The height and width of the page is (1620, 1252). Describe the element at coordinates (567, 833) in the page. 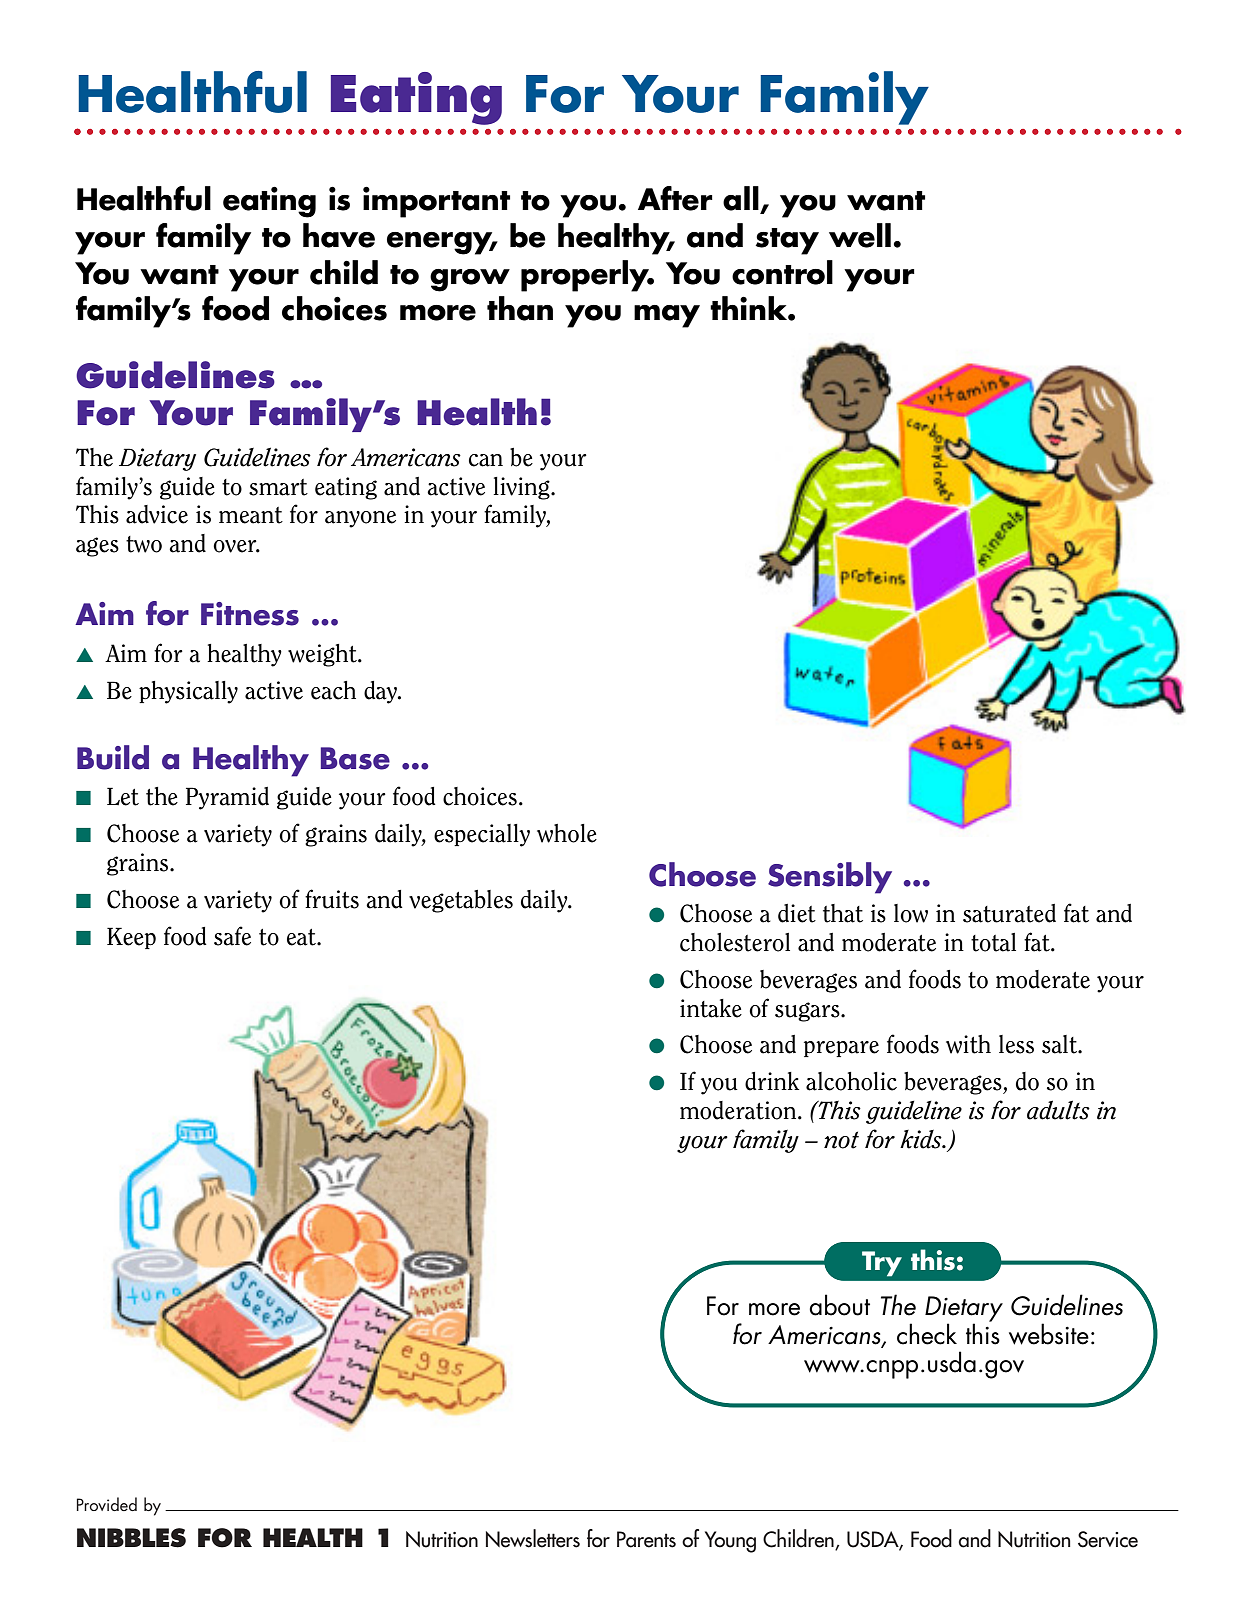

I see `whole` at that location.
